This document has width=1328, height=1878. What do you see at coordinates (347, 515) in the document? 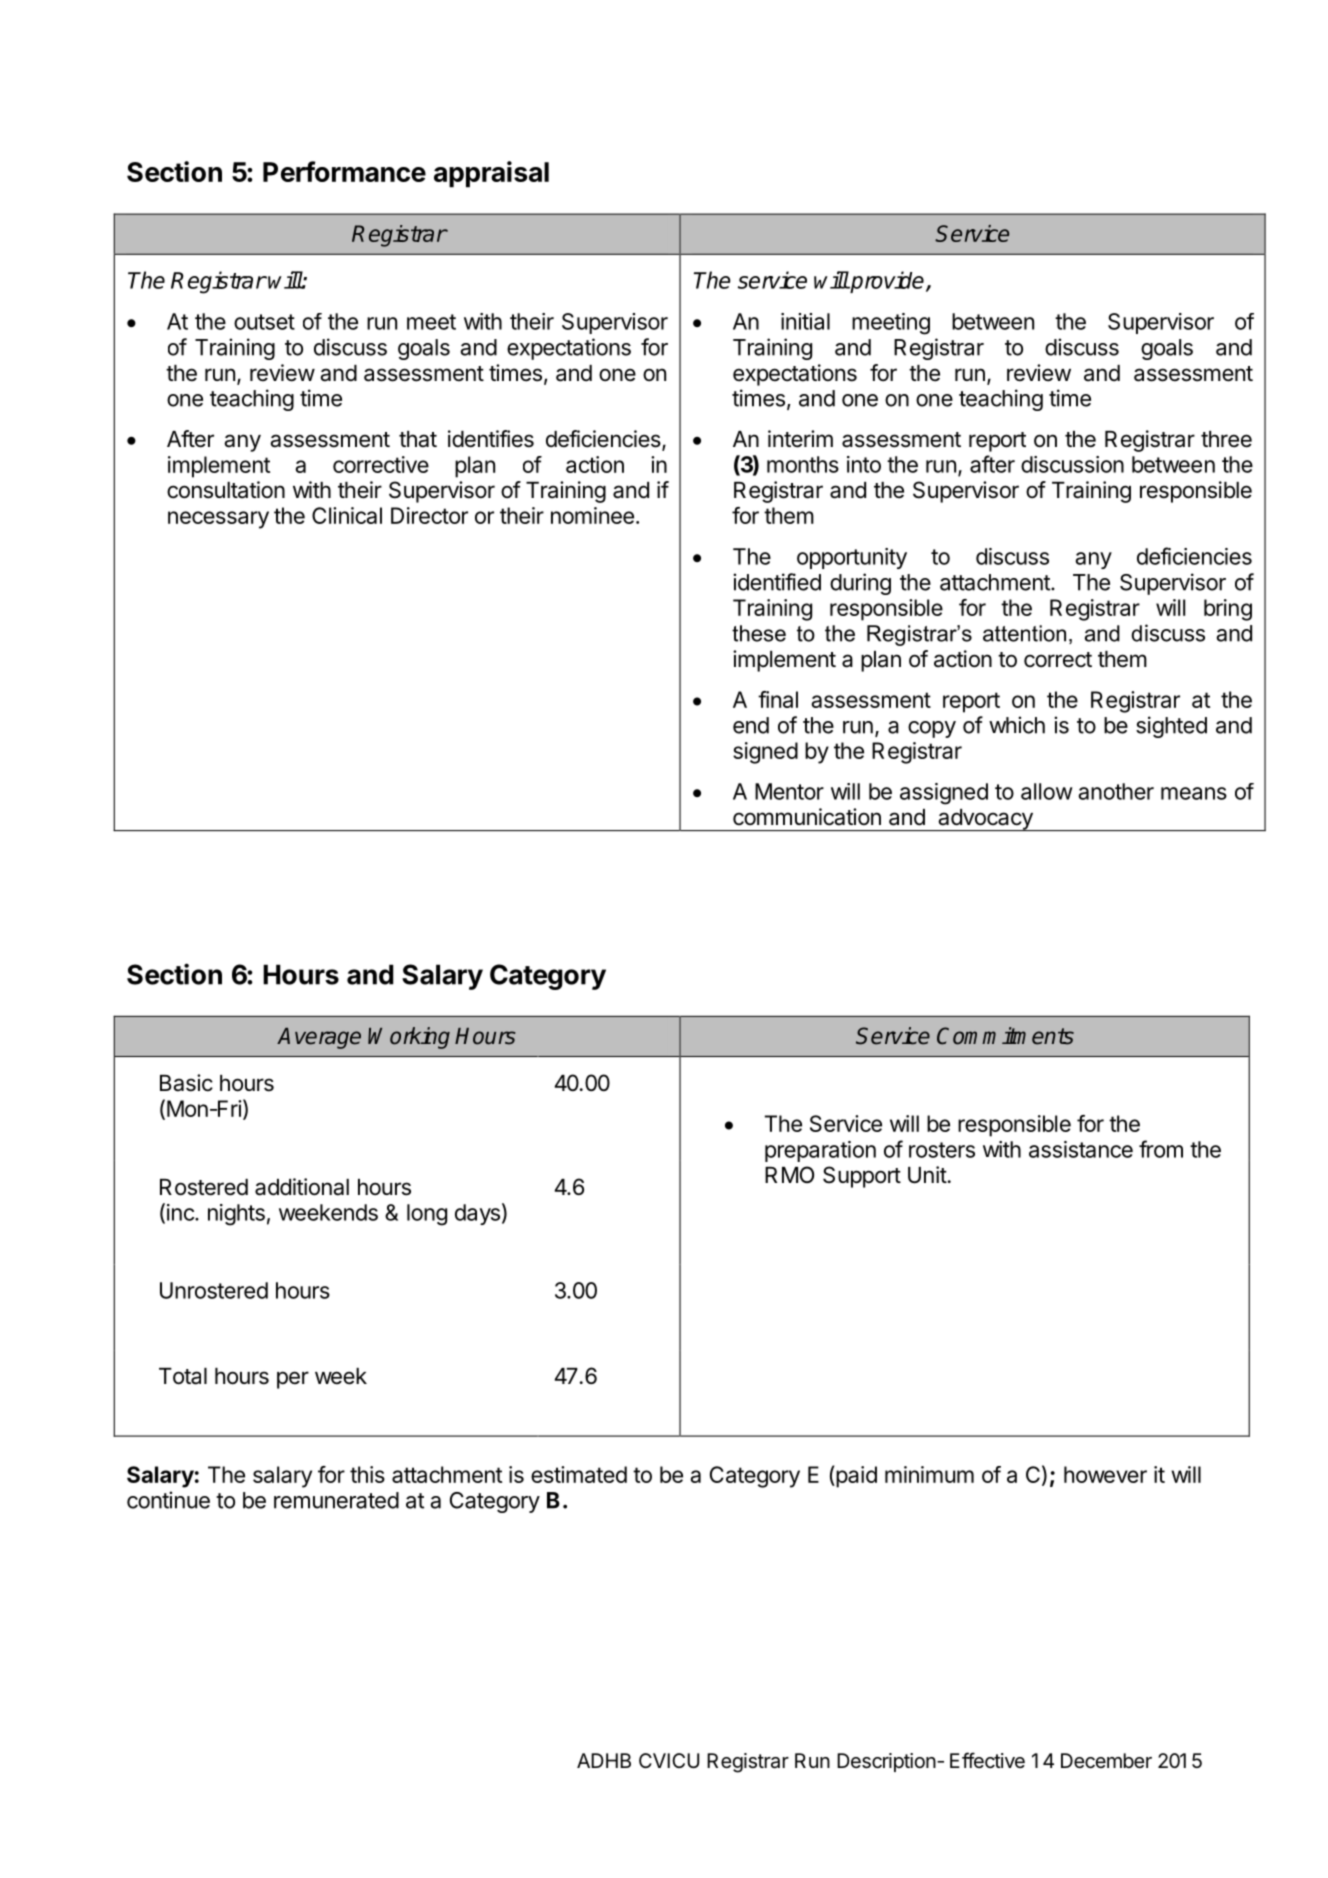
I see `Clinical` at bounding box center [347, 515].
